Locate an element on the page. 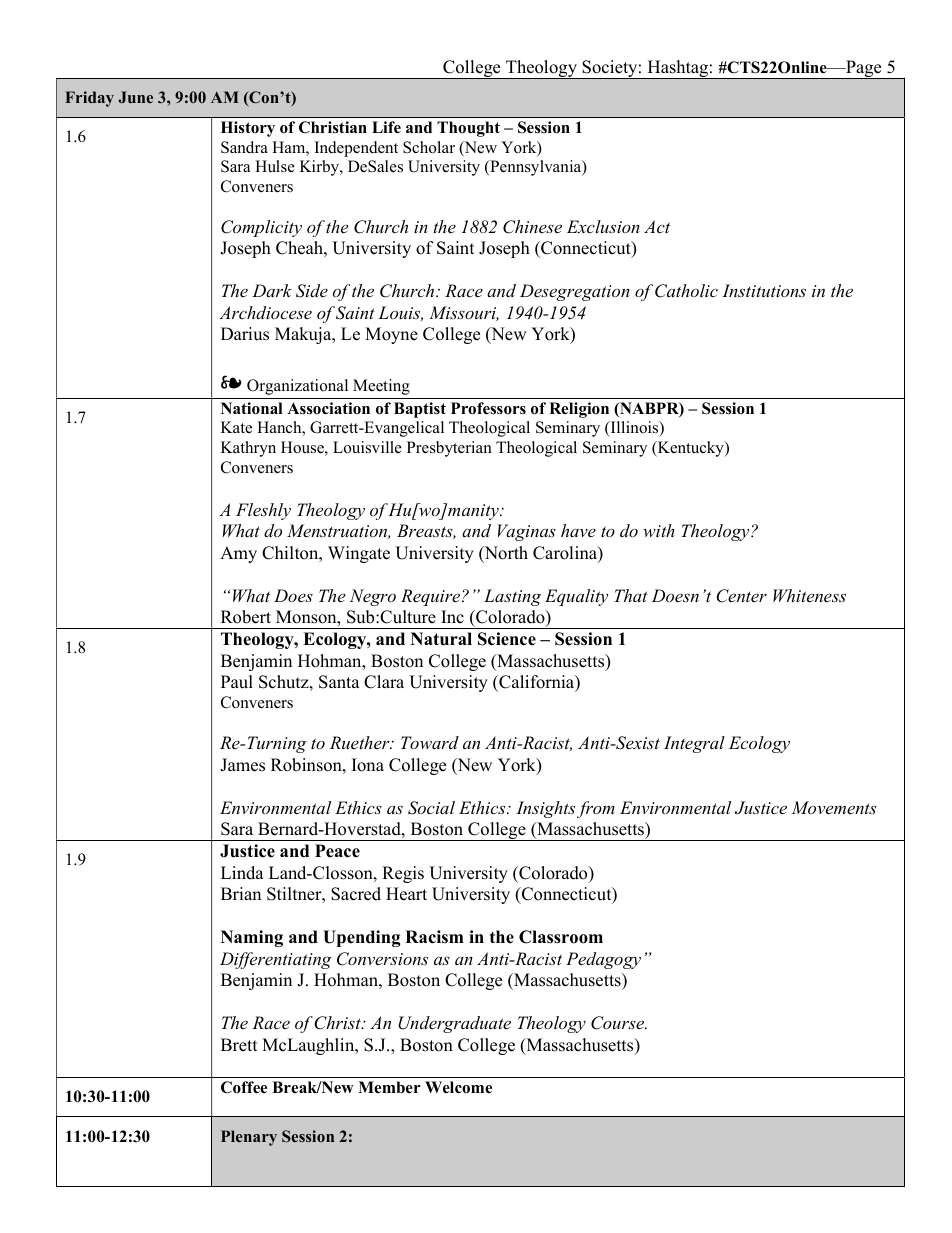 This document has height=1233, width=952. Regis is located at coordinates (403, 874).
